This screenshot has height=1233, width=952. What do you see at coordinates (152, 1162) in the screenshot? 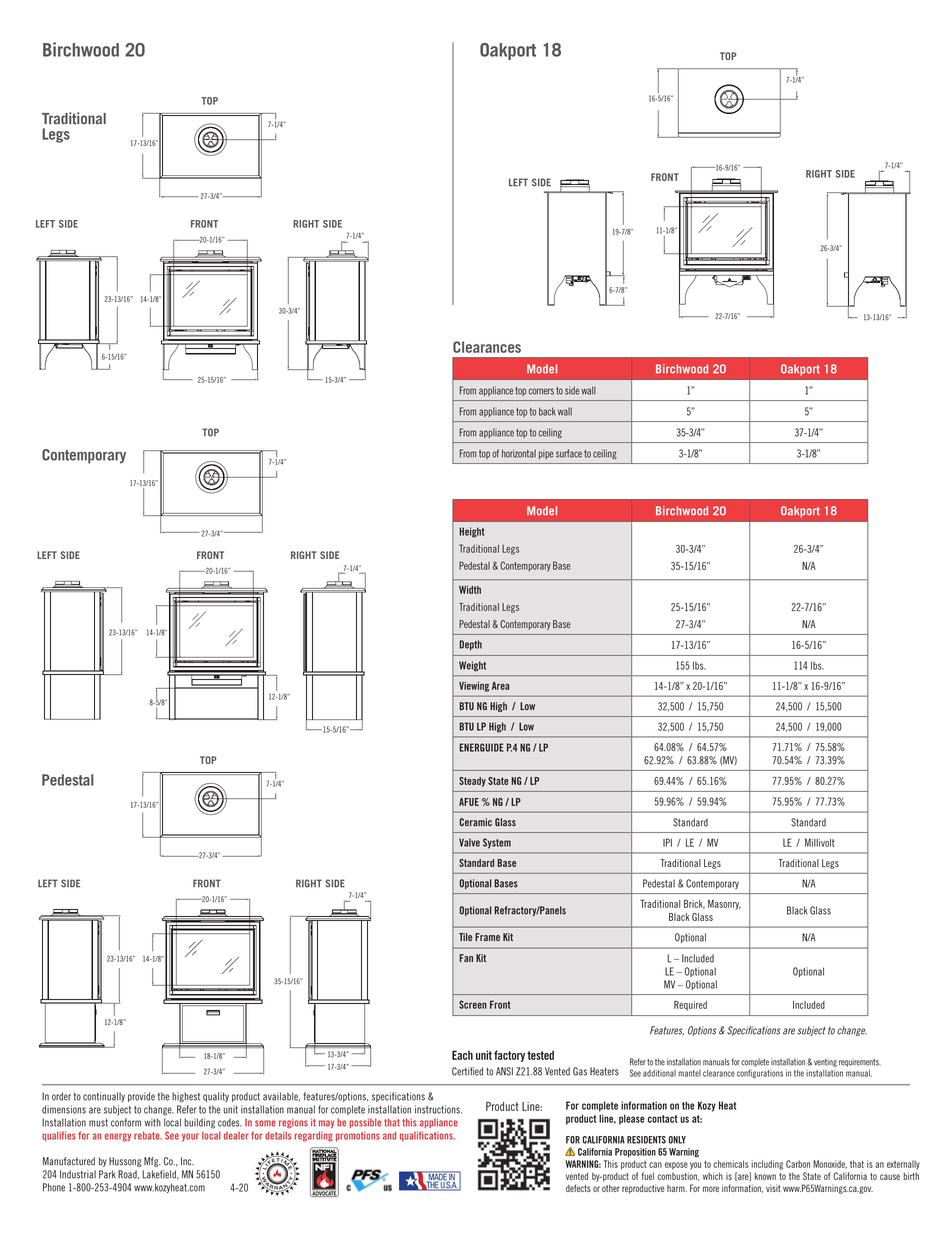
I see `Mfg` at bounding box center [152, 1162].
